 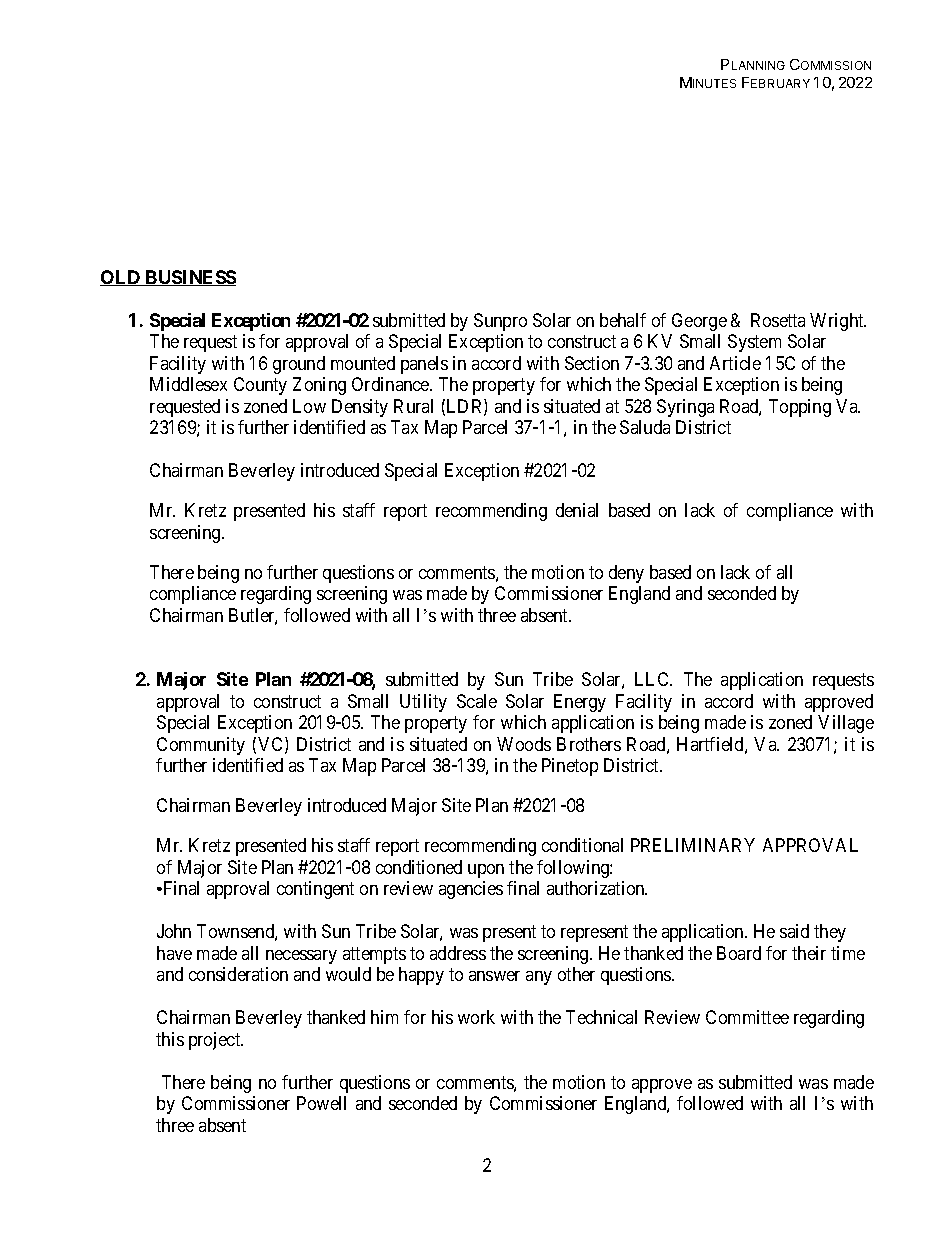 What do you see at coordinates (360, 408) in the page?
I see `Density` at bounding box center [360, 408].
